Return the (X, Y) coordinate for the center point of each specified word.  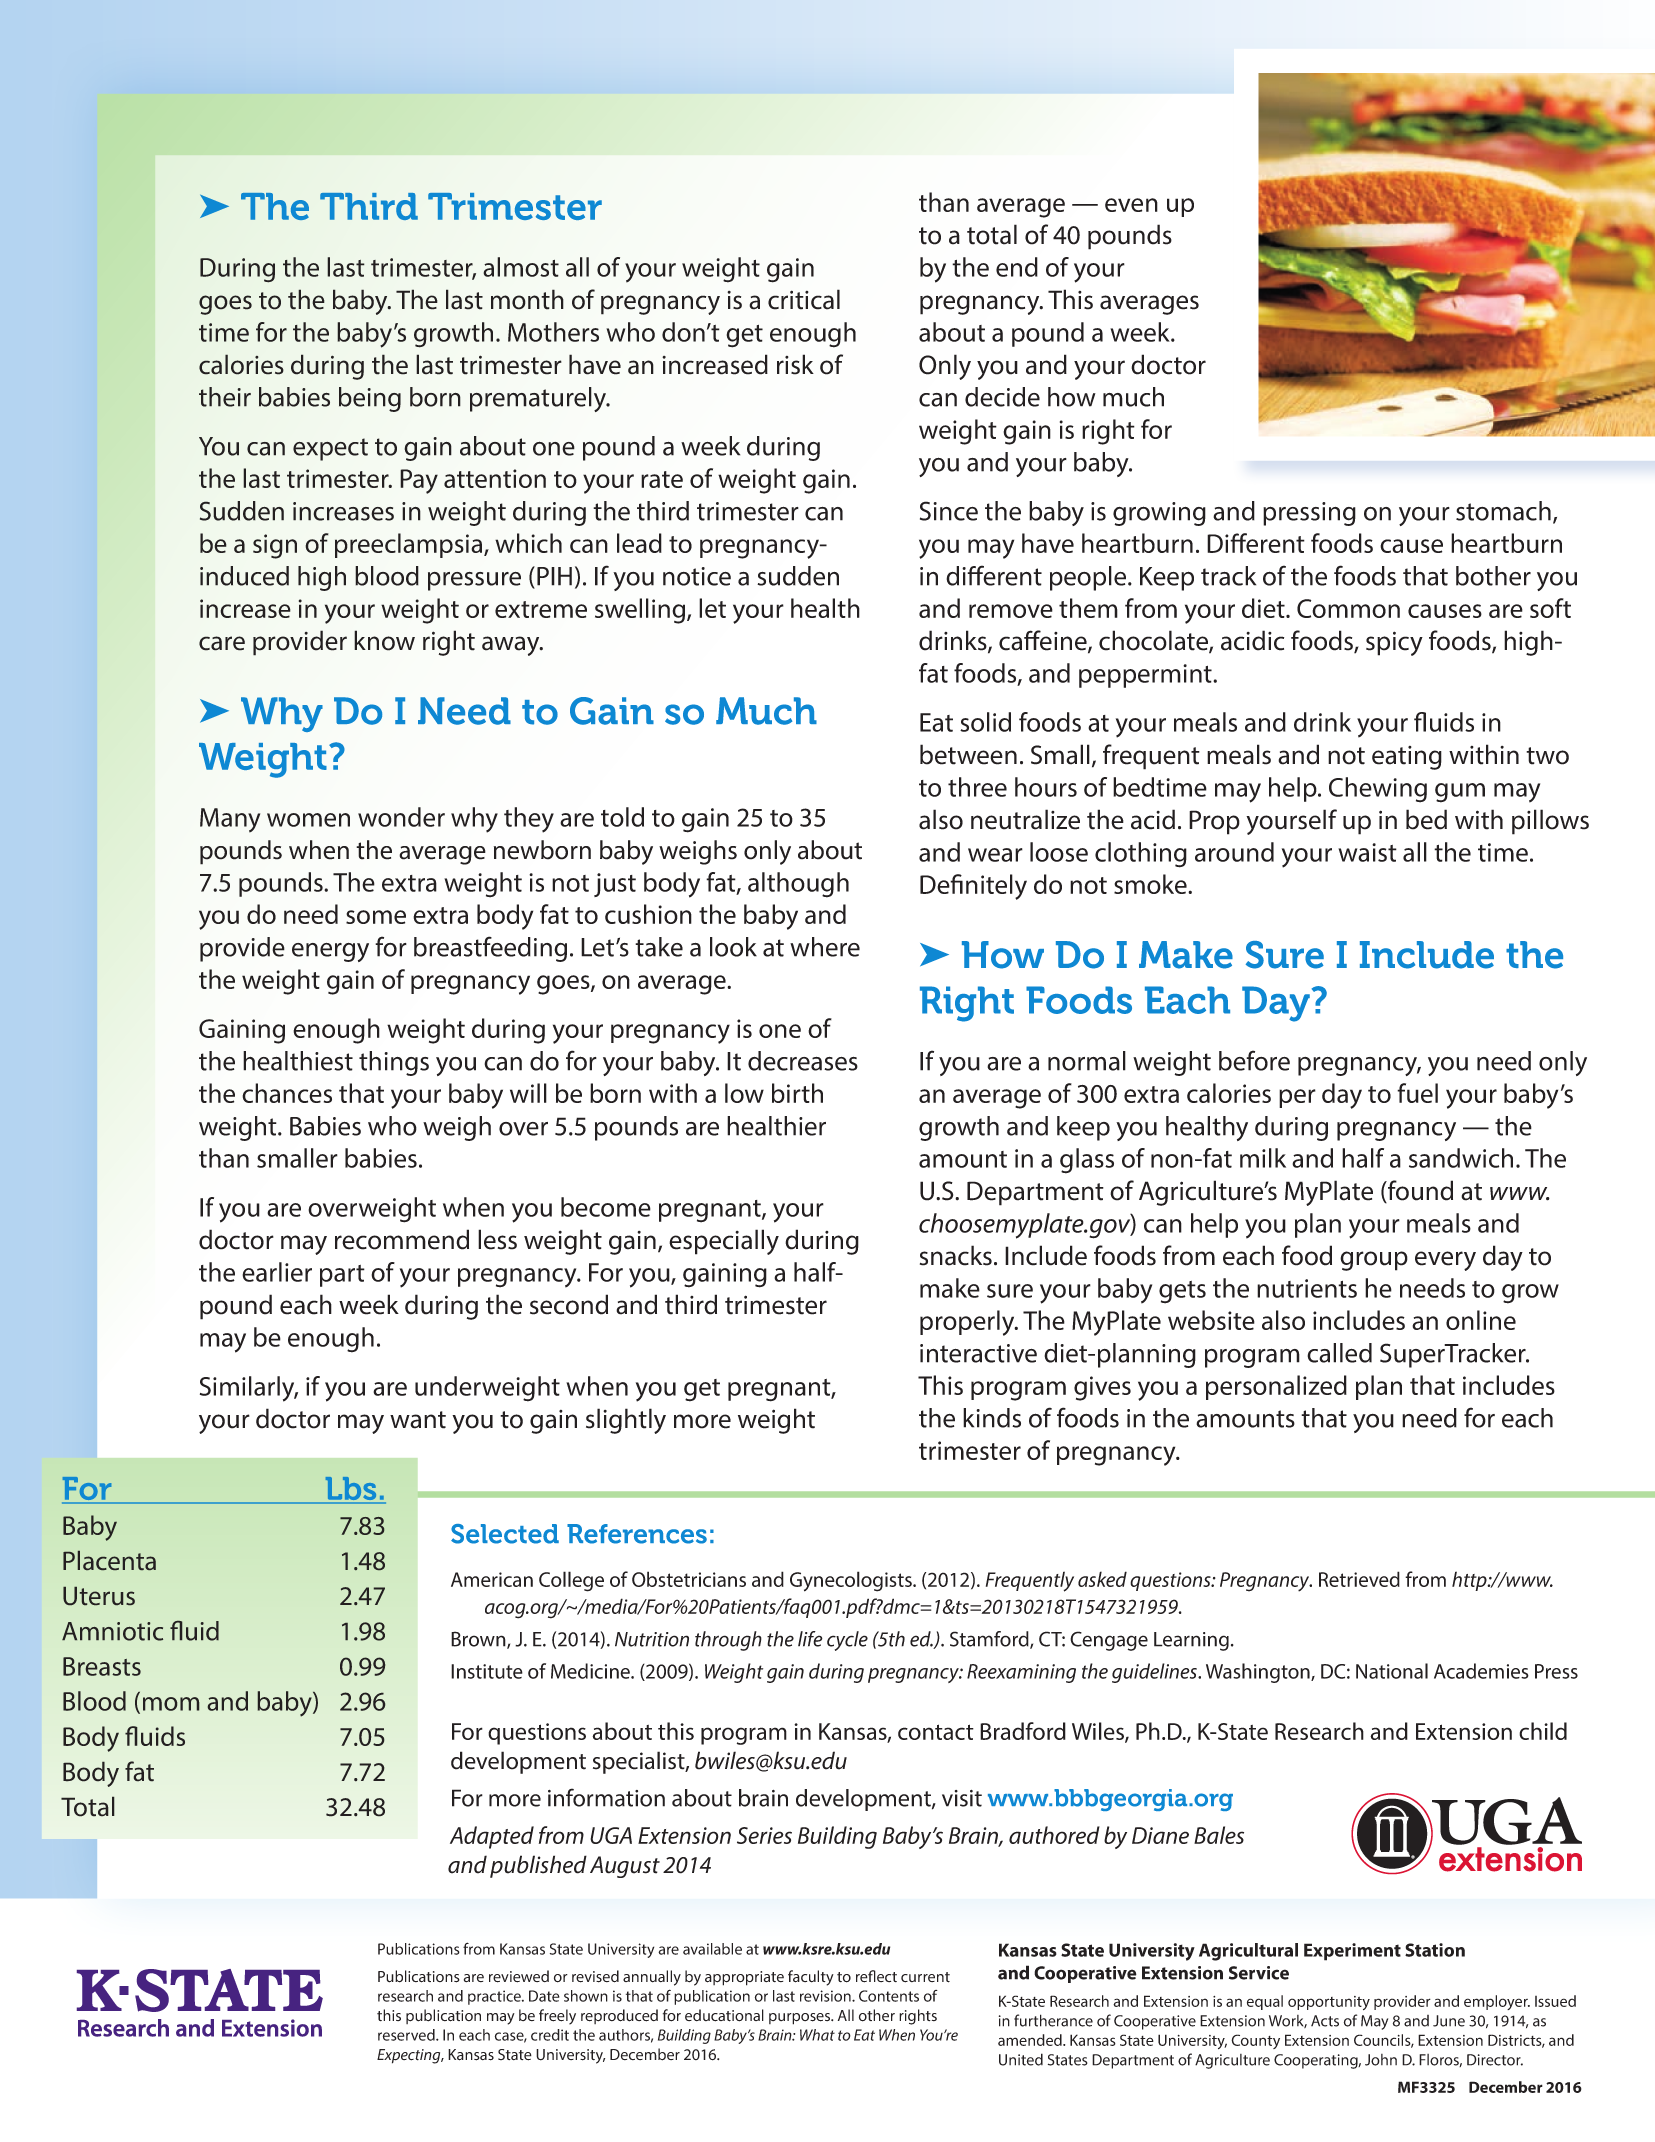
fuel (1417, 1093)
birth (797, 1093)
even (1131, 205)
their (225, 397)
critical (804, 299)
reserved (407, 2035)
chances (287, 1093)
